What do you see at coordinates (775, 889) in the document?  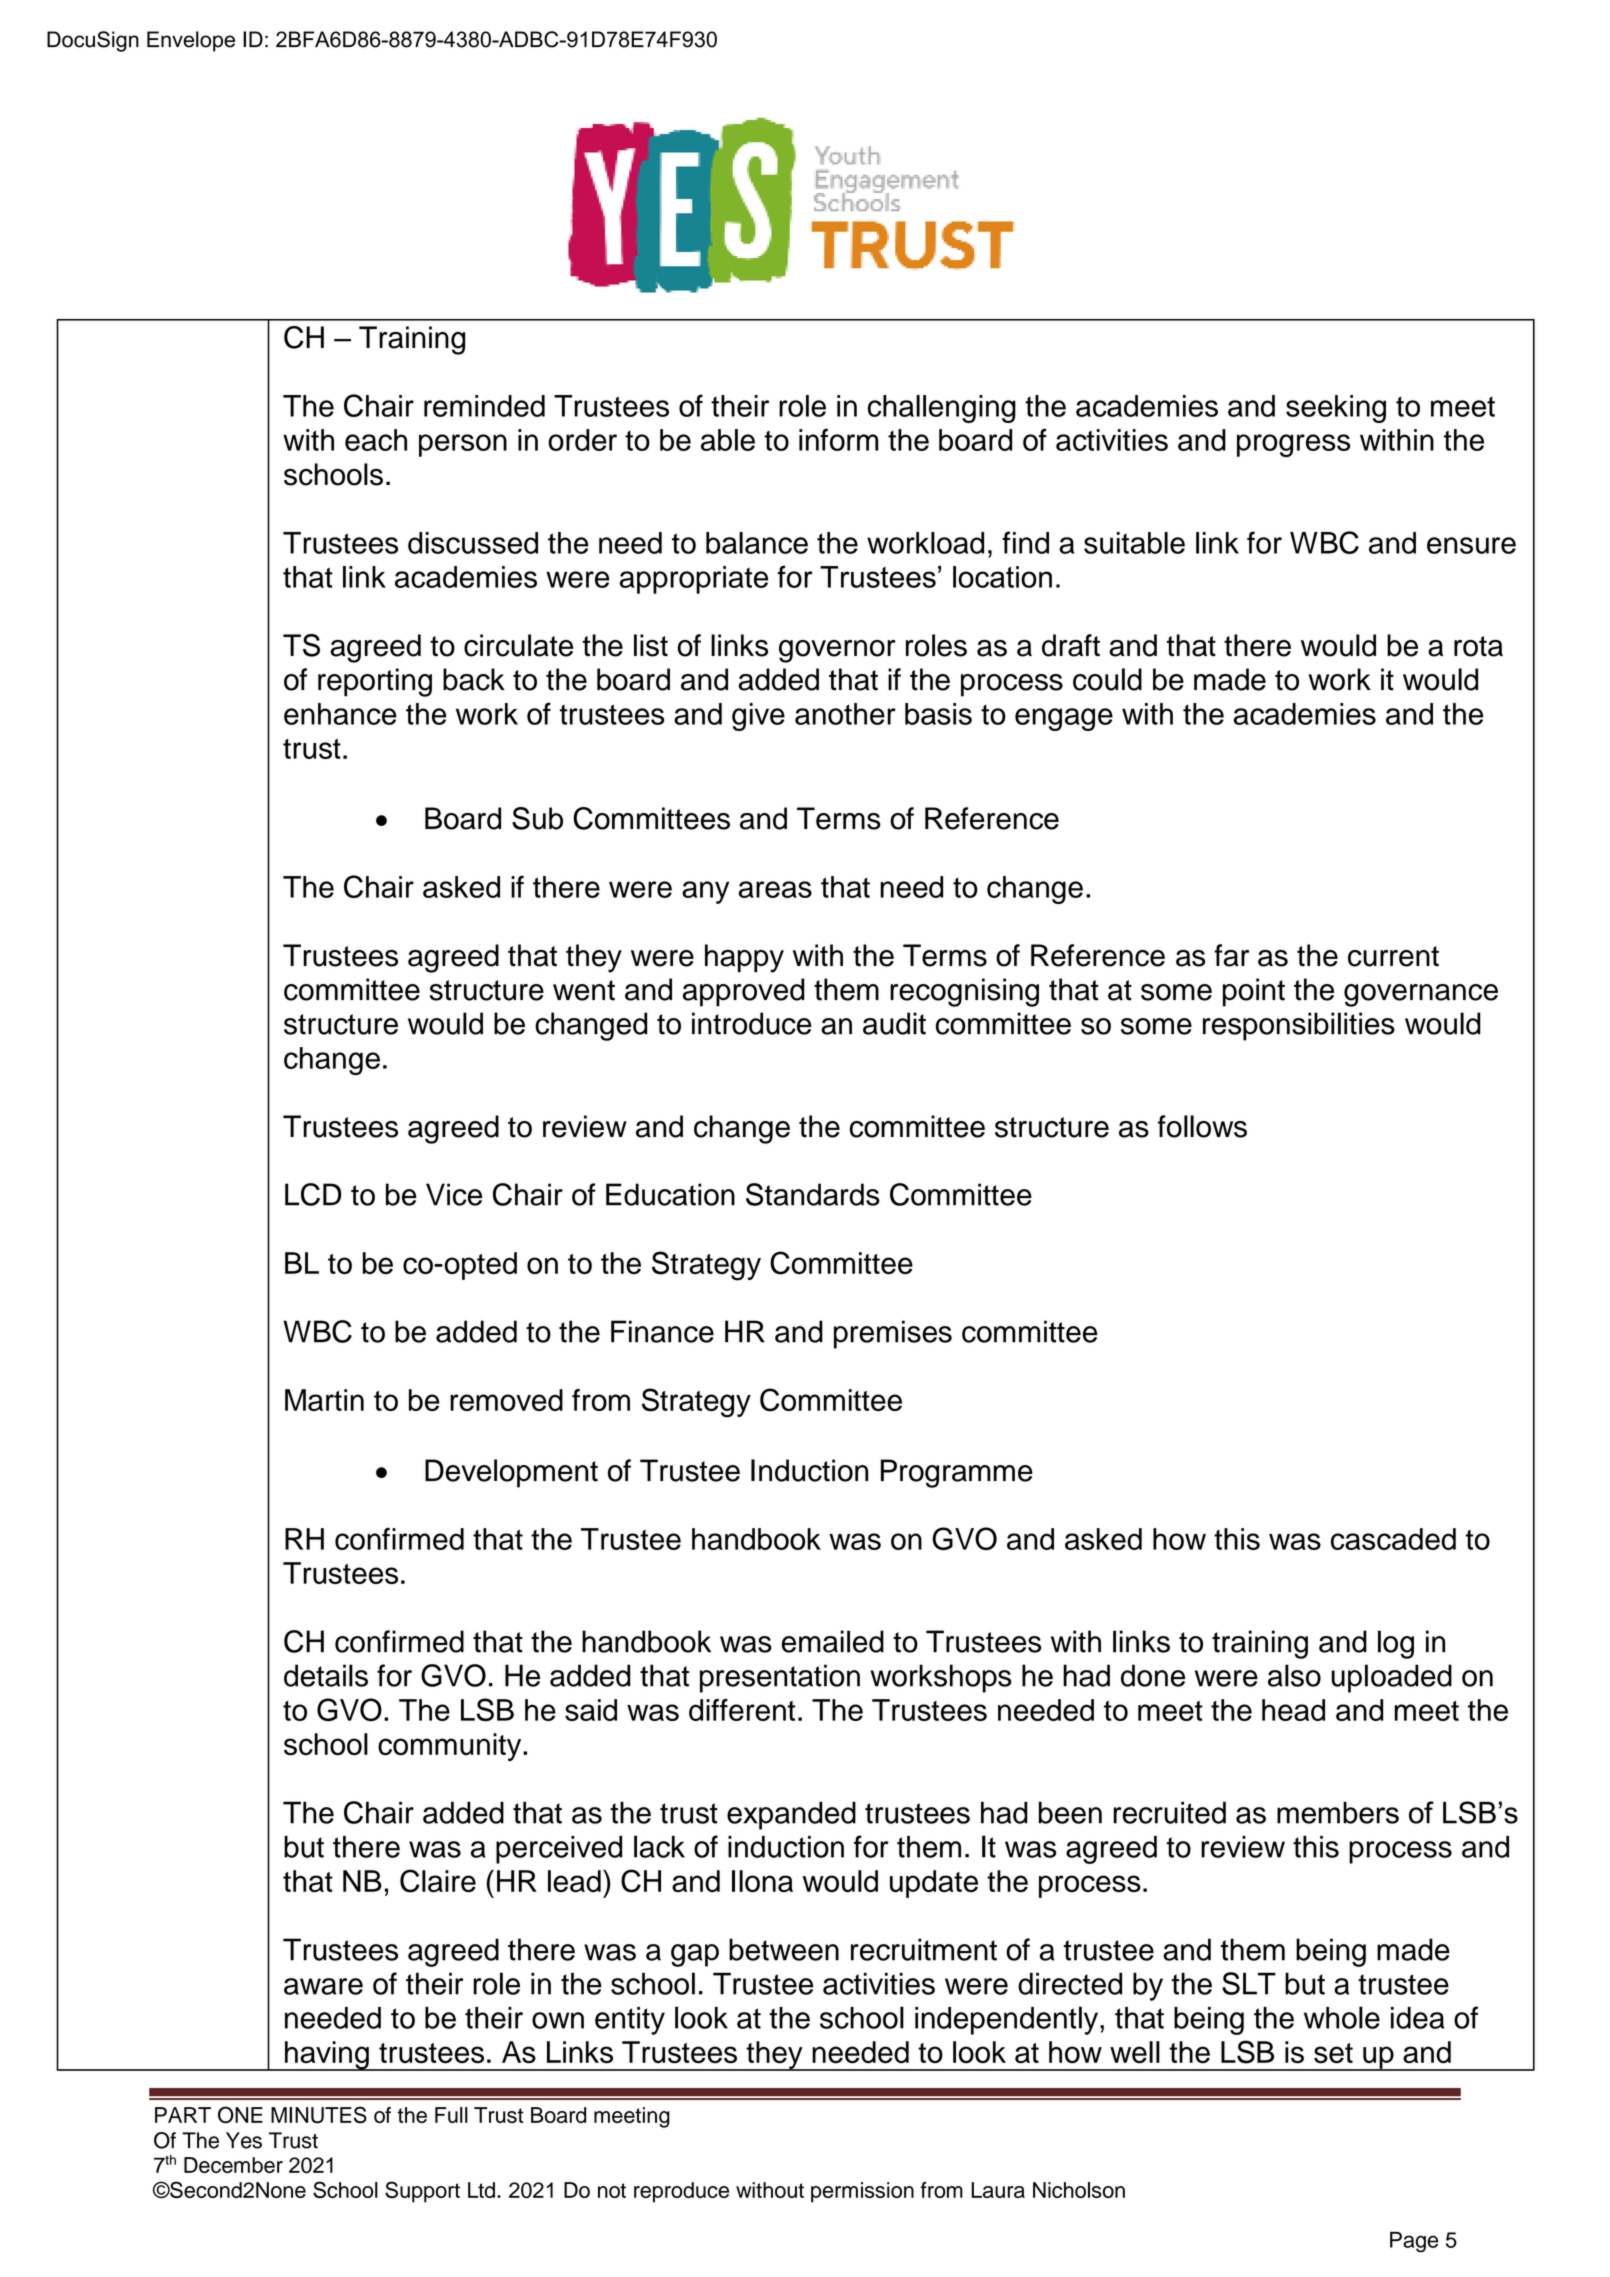 I see `areas` at bounding box center [775, 889].
